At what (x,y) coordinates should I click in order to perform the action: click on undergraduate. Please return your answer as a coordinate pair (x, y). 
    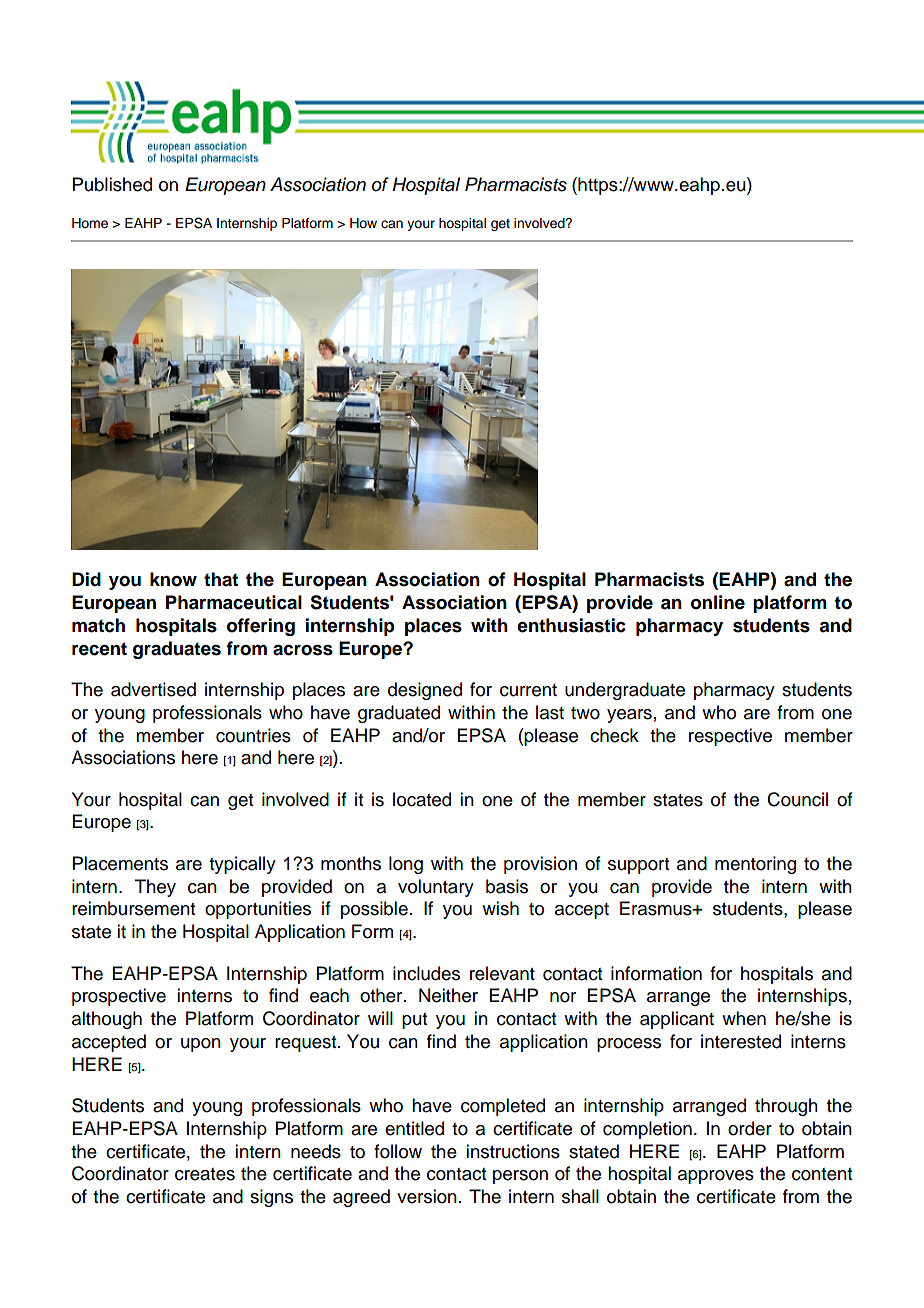
    Looking at the image, I should click on (625, 691).
